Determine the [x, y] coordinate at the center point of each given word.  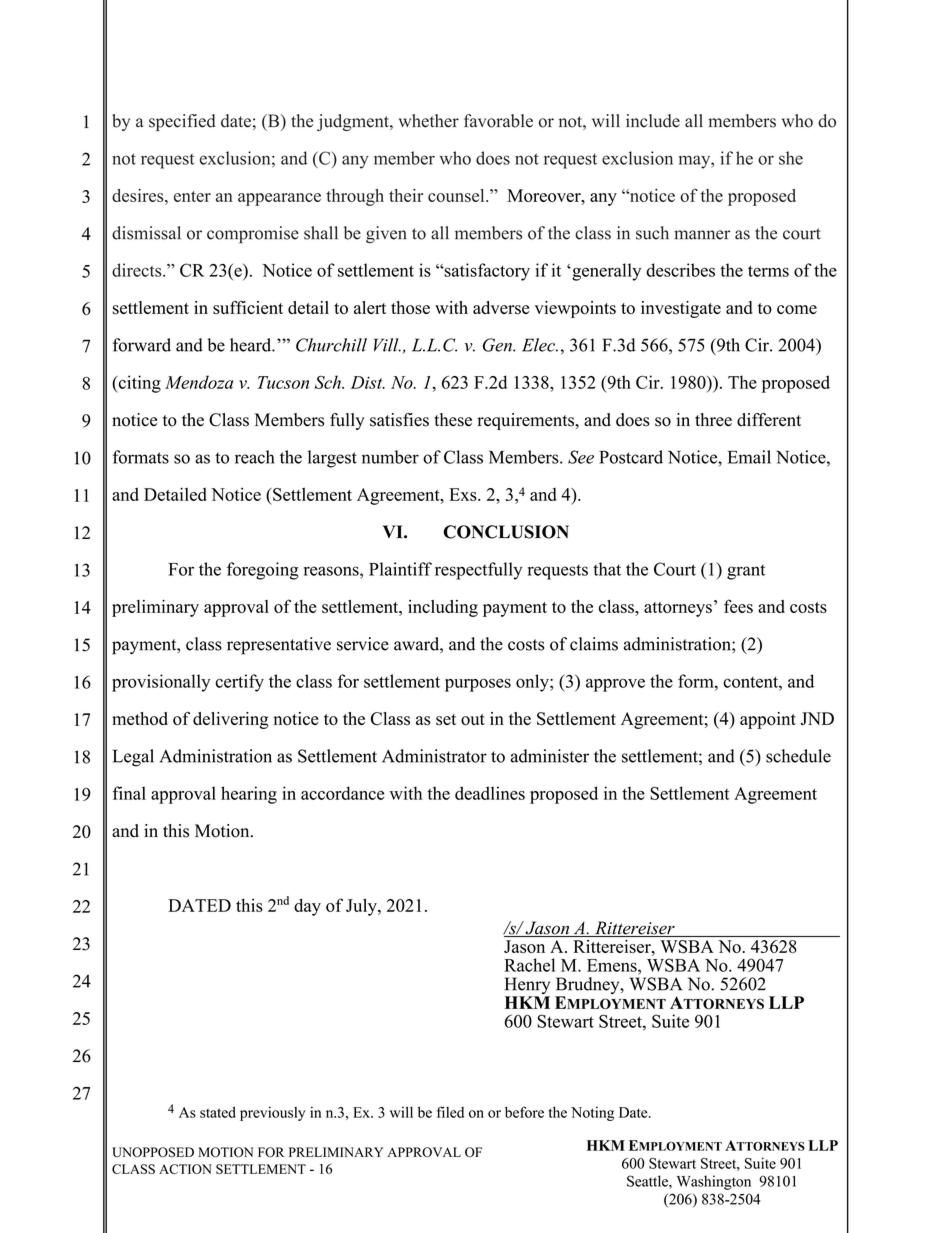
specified [182, 122]
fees [738, 606]
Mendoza [199, 382]
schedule [798, 756]
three [713, 420]
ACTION [185, 1169]
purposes [478, 685]
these [453, 420]
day [307, 907]
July [362, 907]
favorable [498, 121]
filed [450, 1112]
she [791, 158]
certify [239, 683]
